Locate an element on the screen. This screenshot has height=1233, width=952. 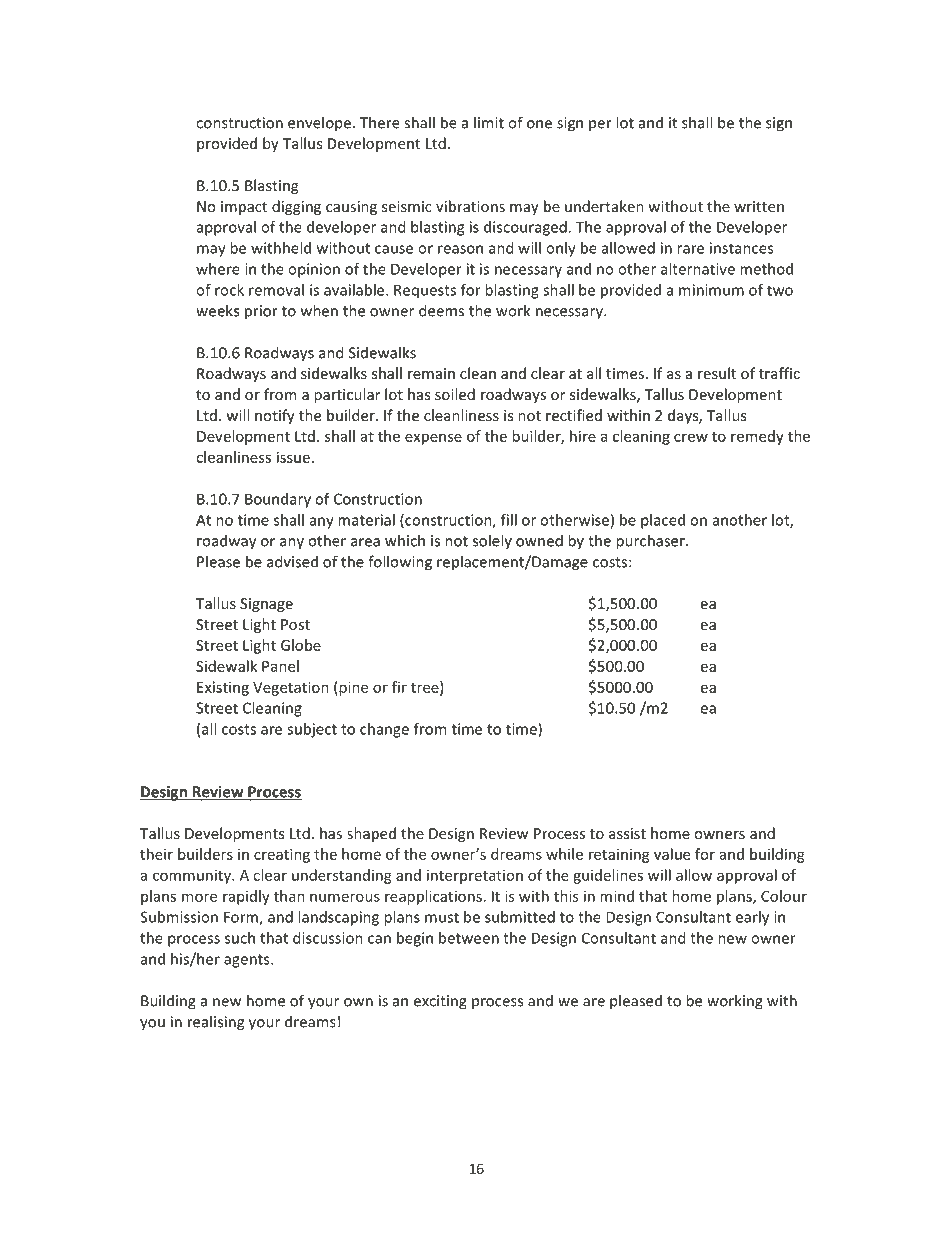
weeks is located at coordinates (217, 310).
